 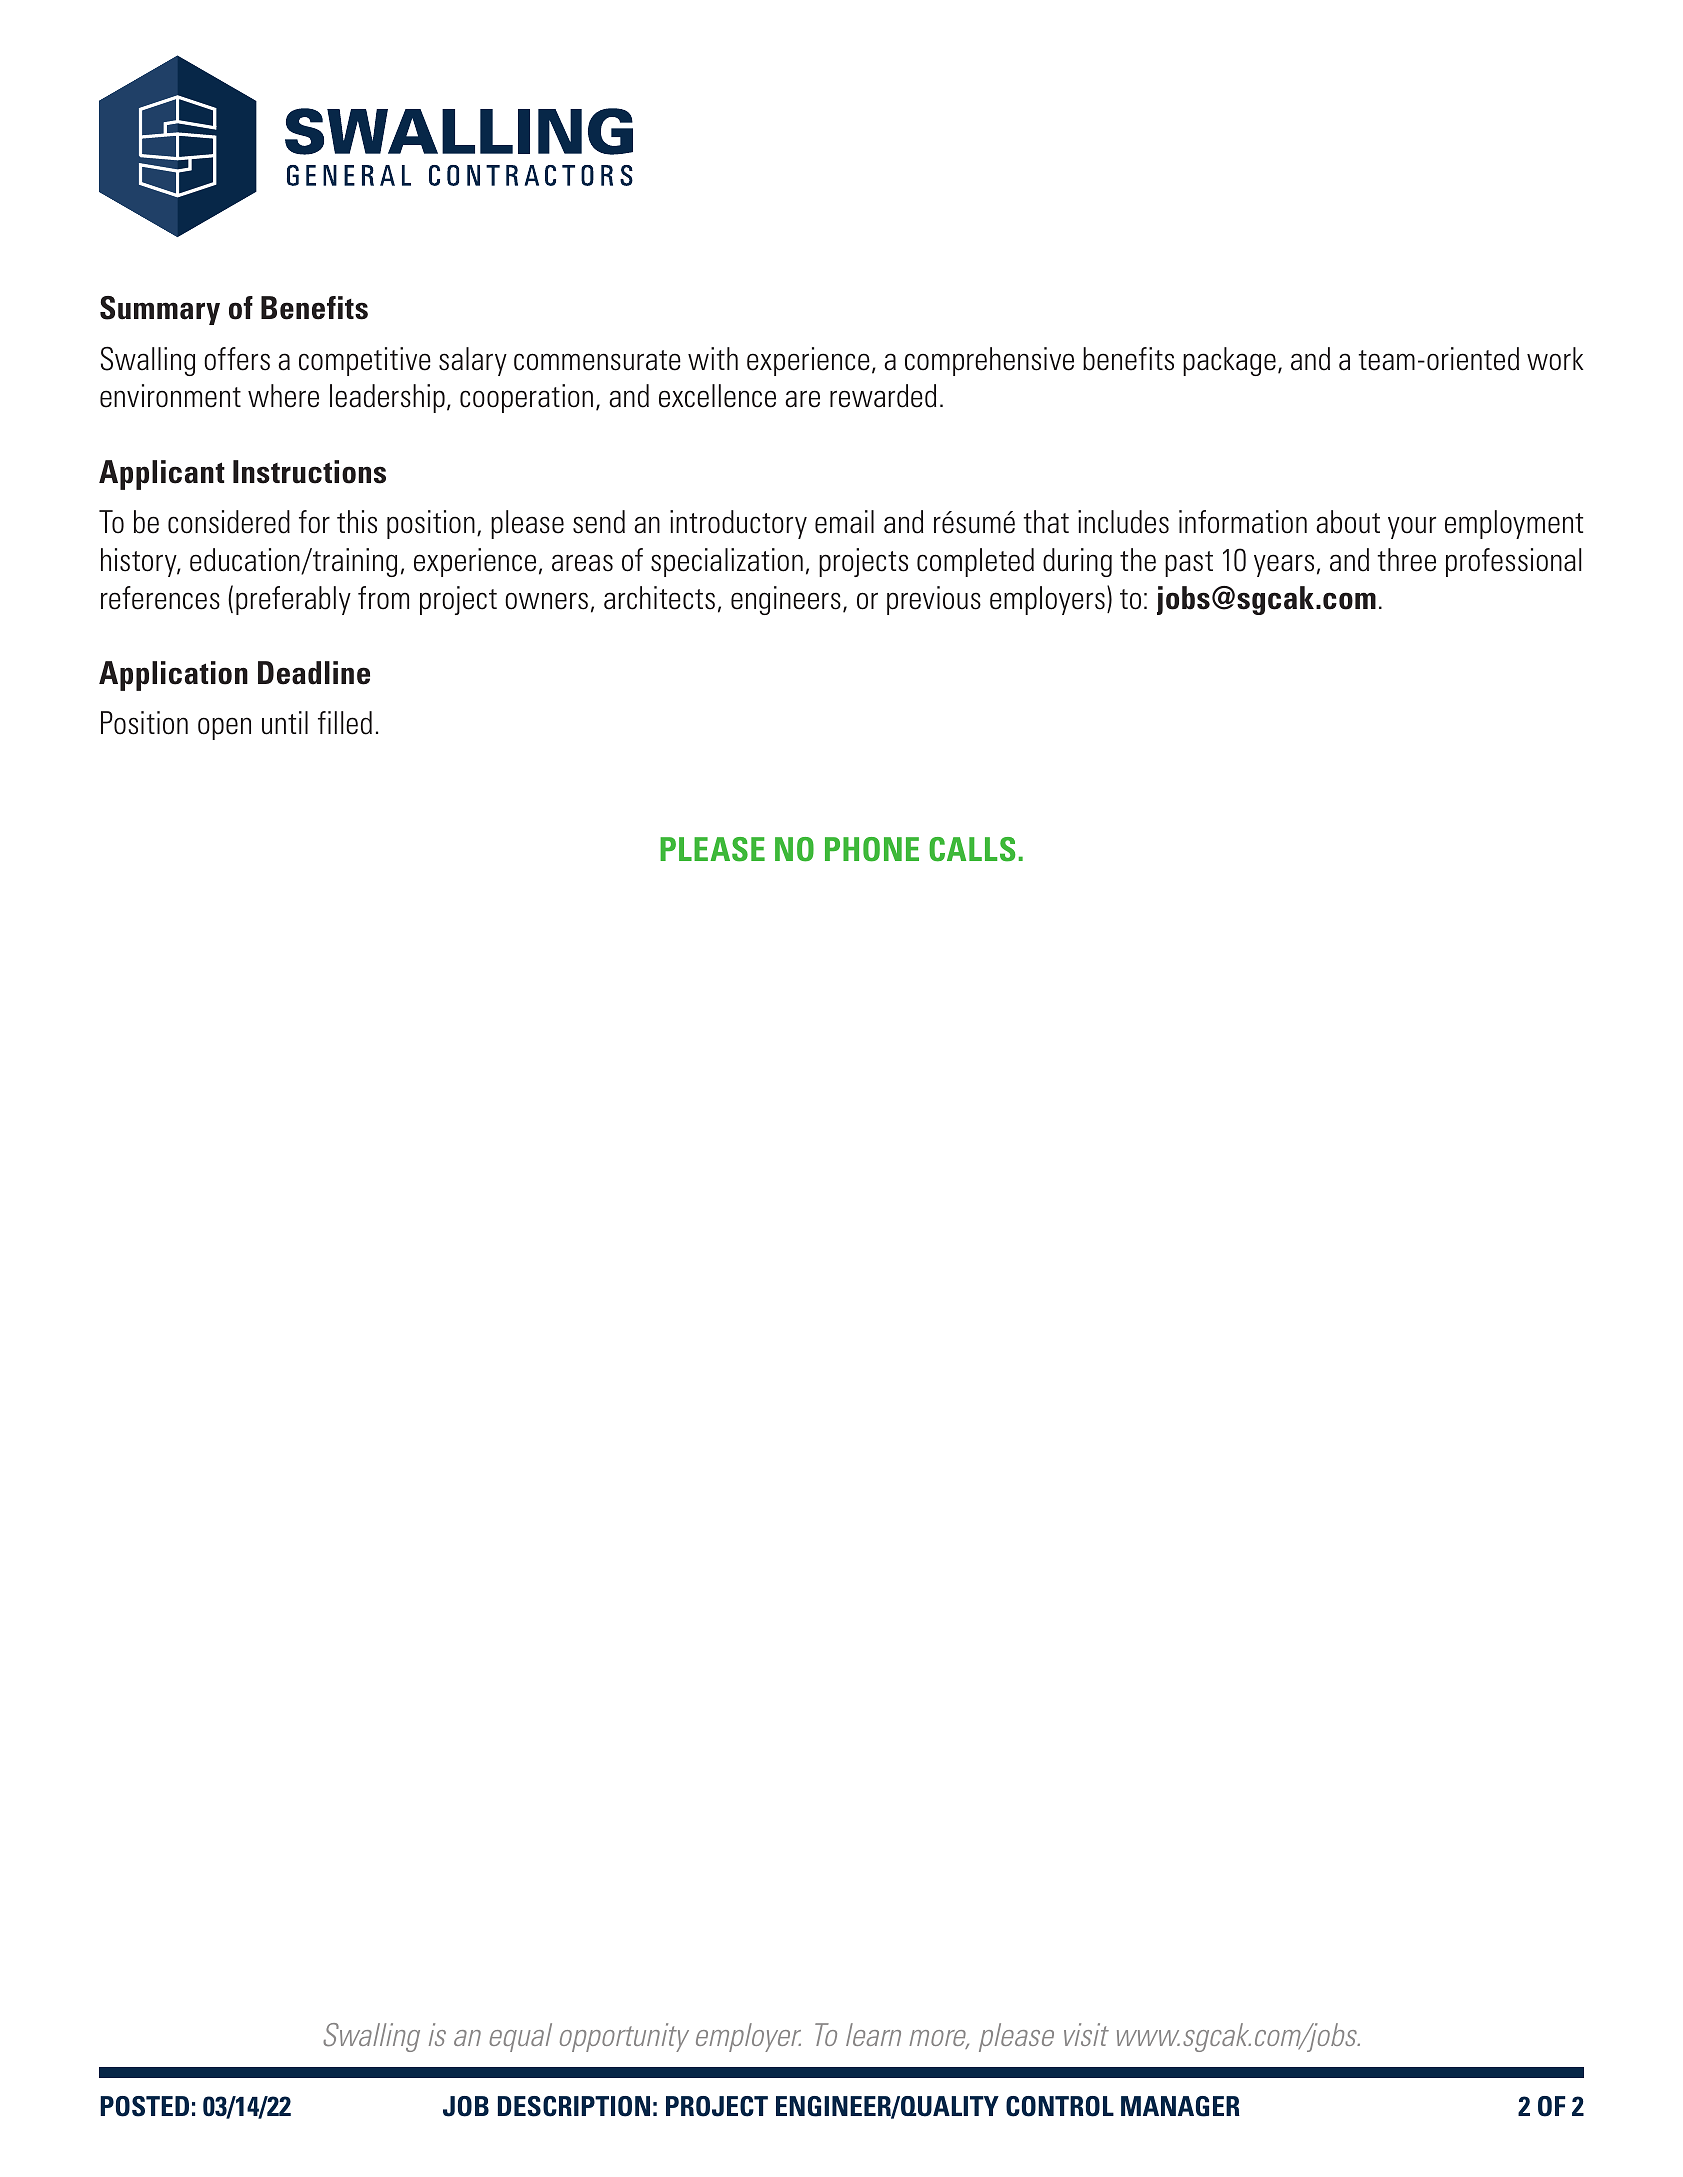 I want to click on package, so click(x=1229, y=361).
